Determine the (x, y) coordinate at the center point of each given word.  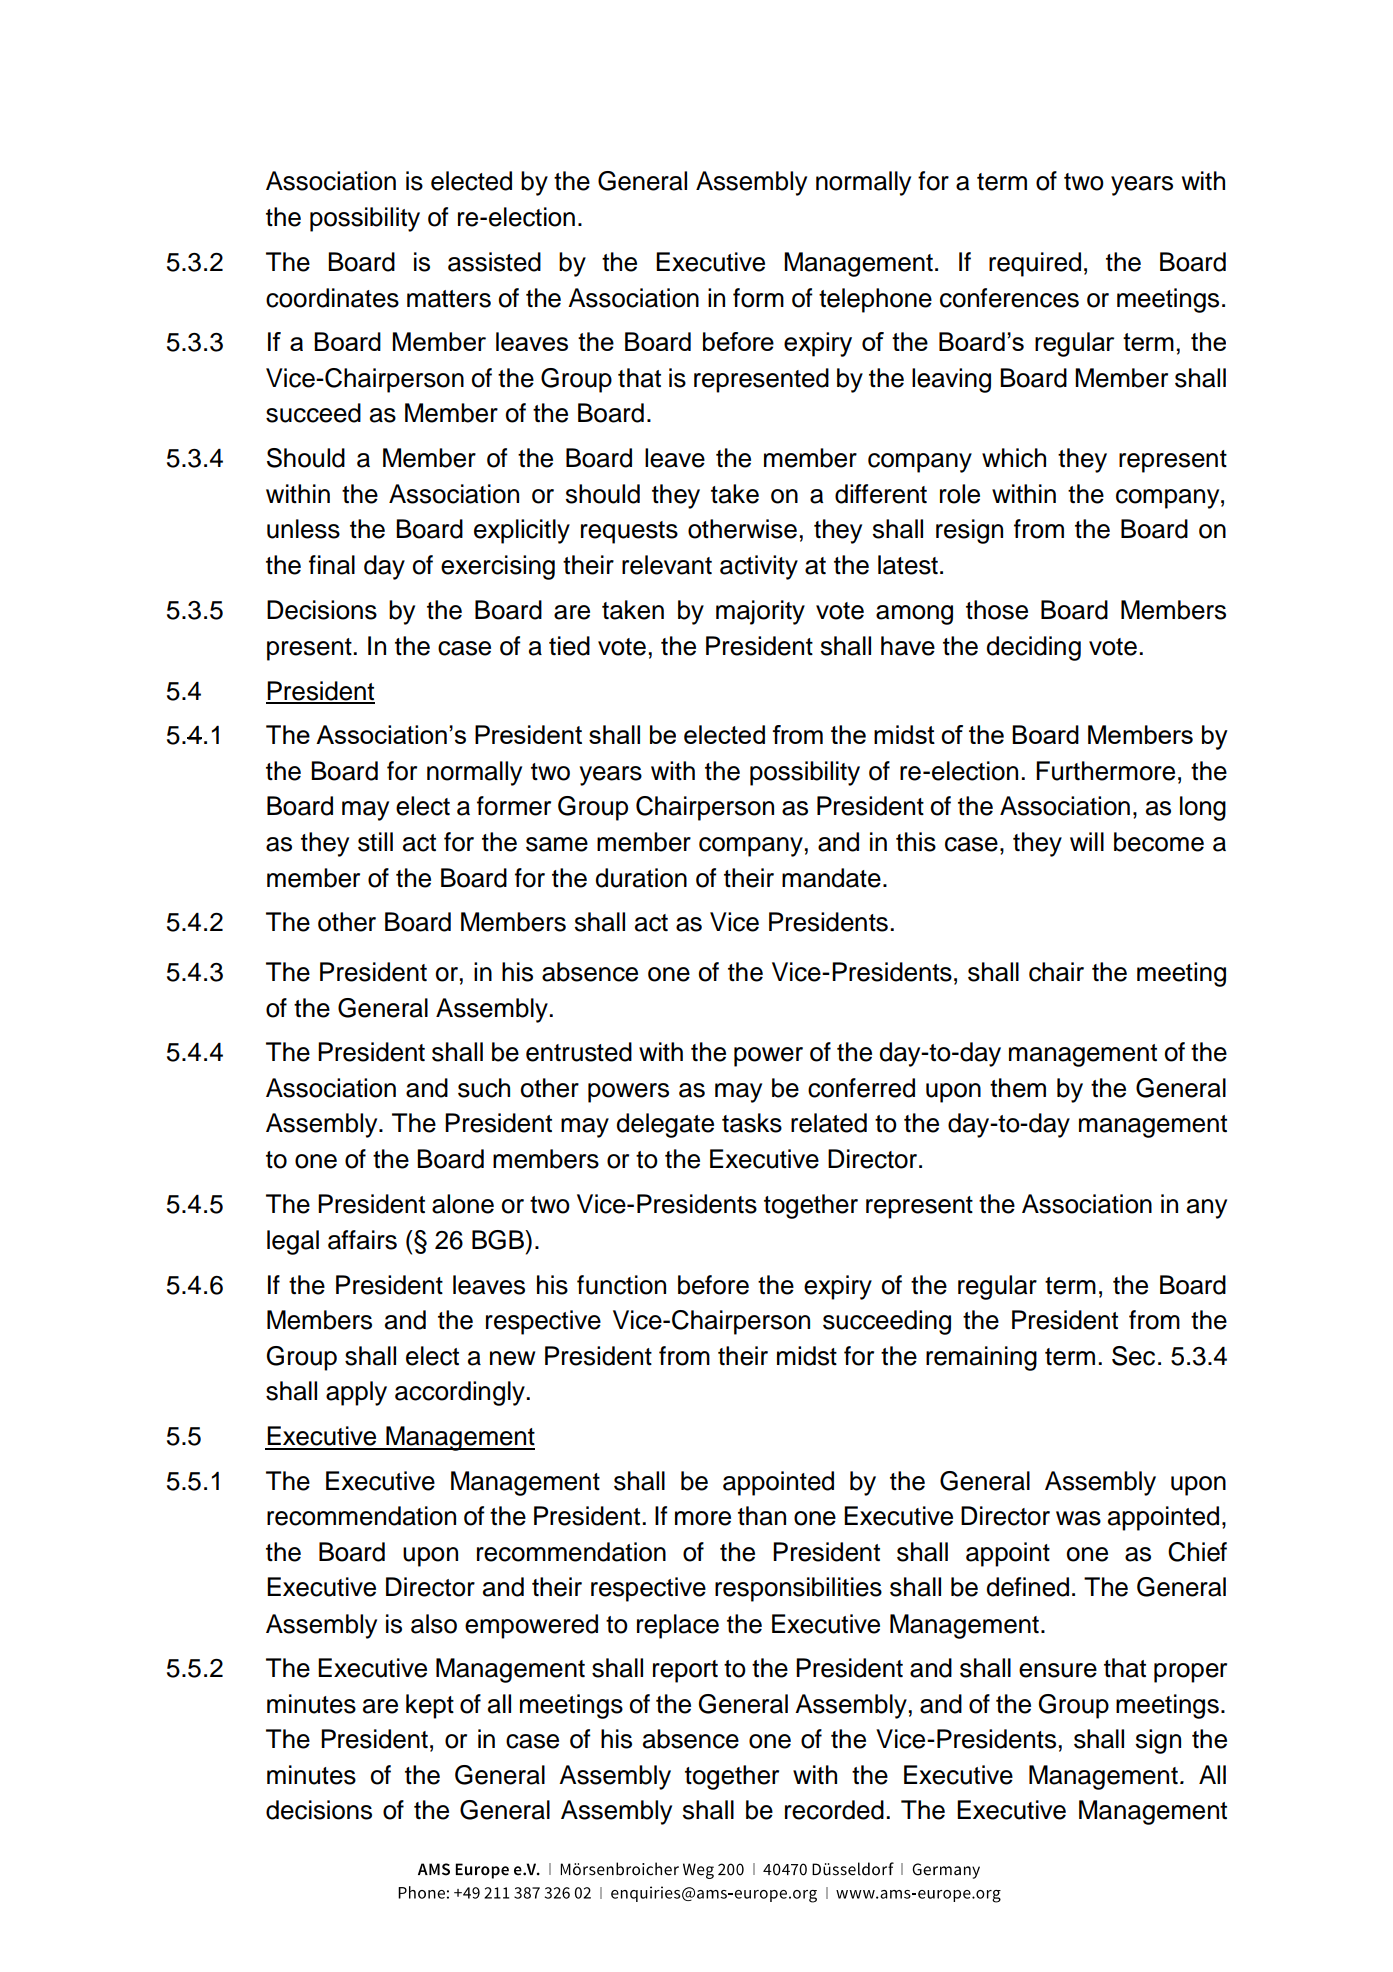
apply (356, 1393)
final (332, 565)
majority (760, 612)
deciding (1033, 648)
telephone (875, 300)
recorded (834, 1810)
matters (449, 299)
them (1018, 1088)
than (762, 1516)
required (1035, 264)
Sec (1133, 1356)
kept (430, 1706)
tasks (752, 1123)
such (484, 1088)
